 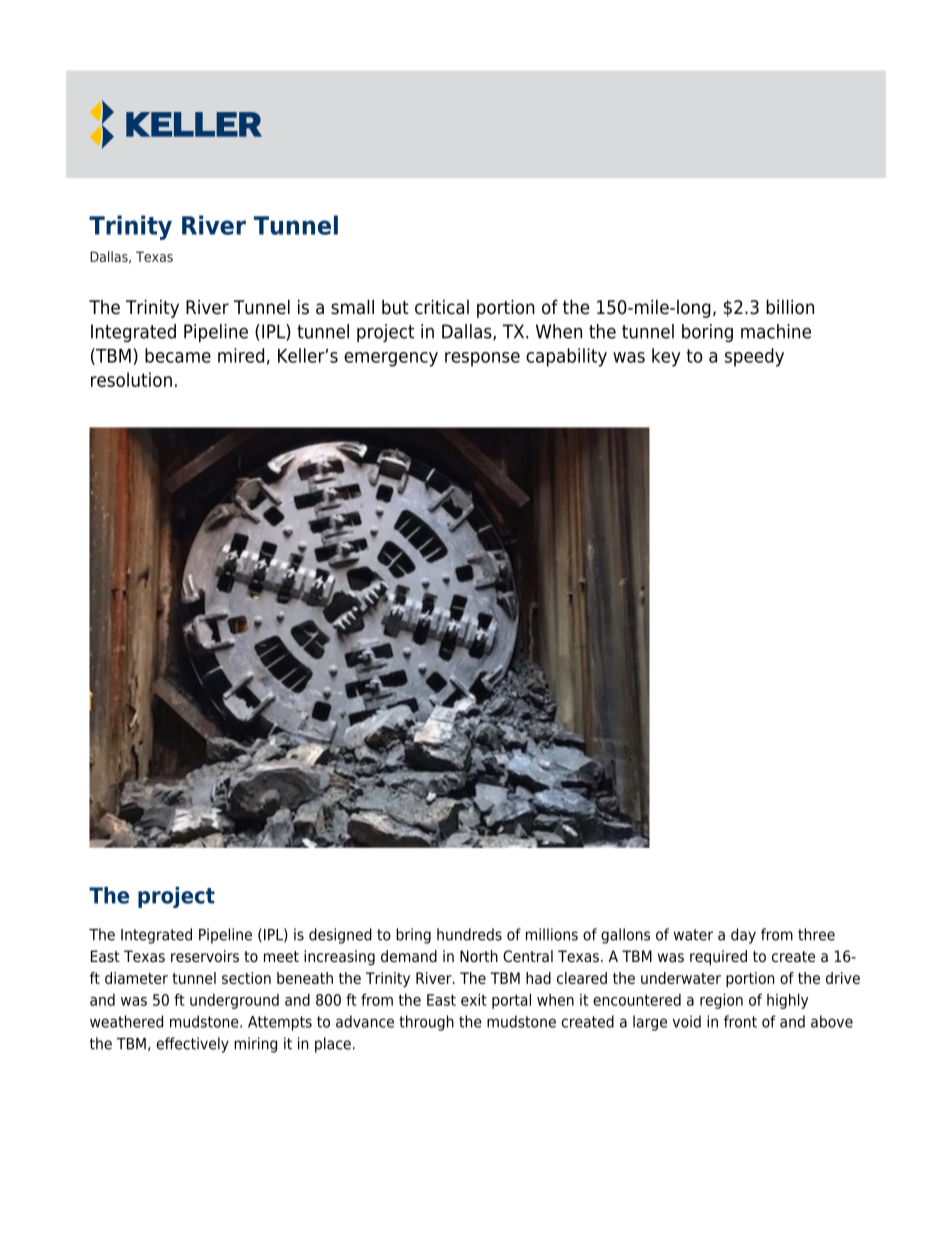 I want to click on response, so click(x=482, y=359).
